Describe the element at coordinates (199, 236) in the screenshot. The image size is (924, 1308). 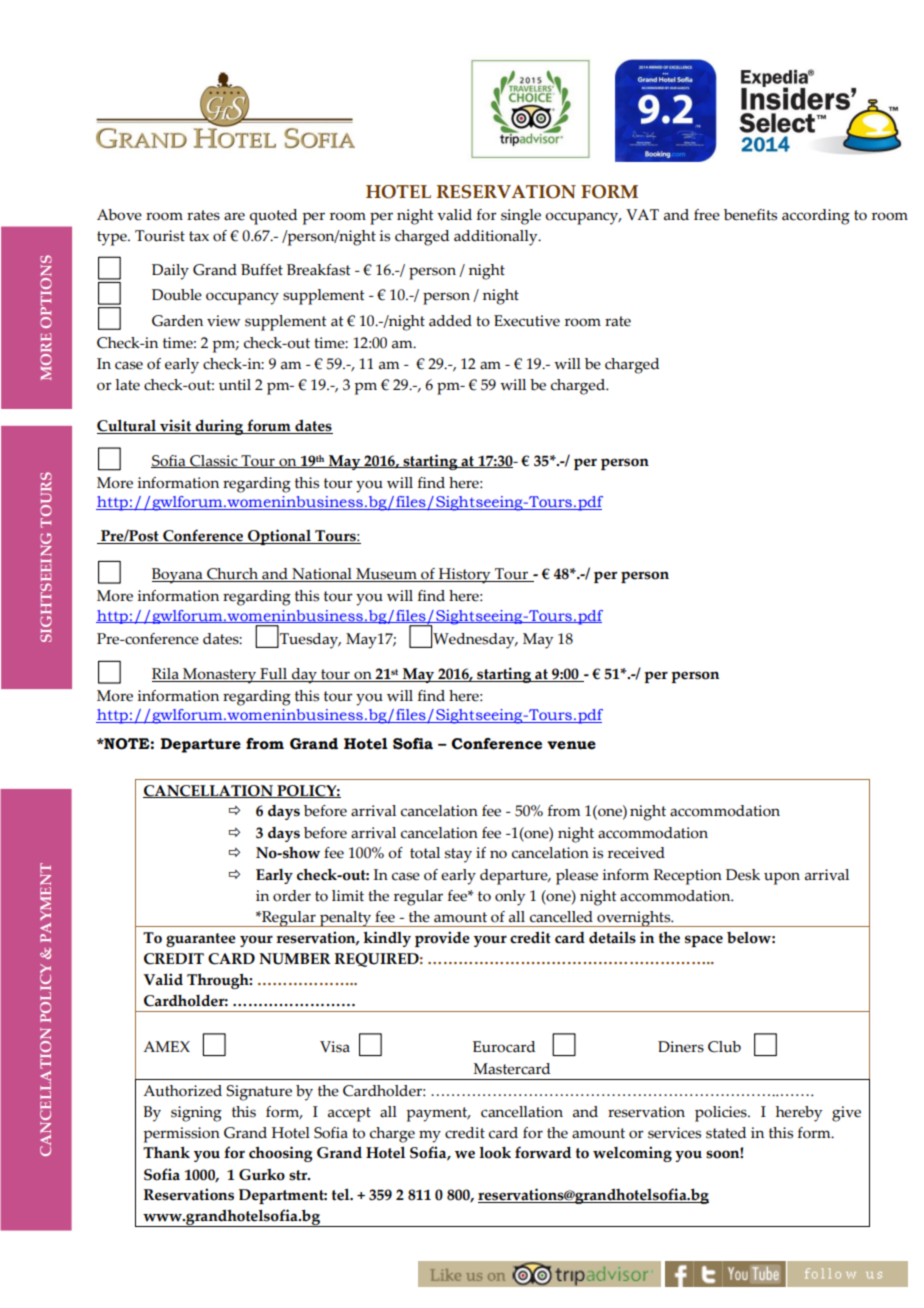
I see `tax` at that location.
